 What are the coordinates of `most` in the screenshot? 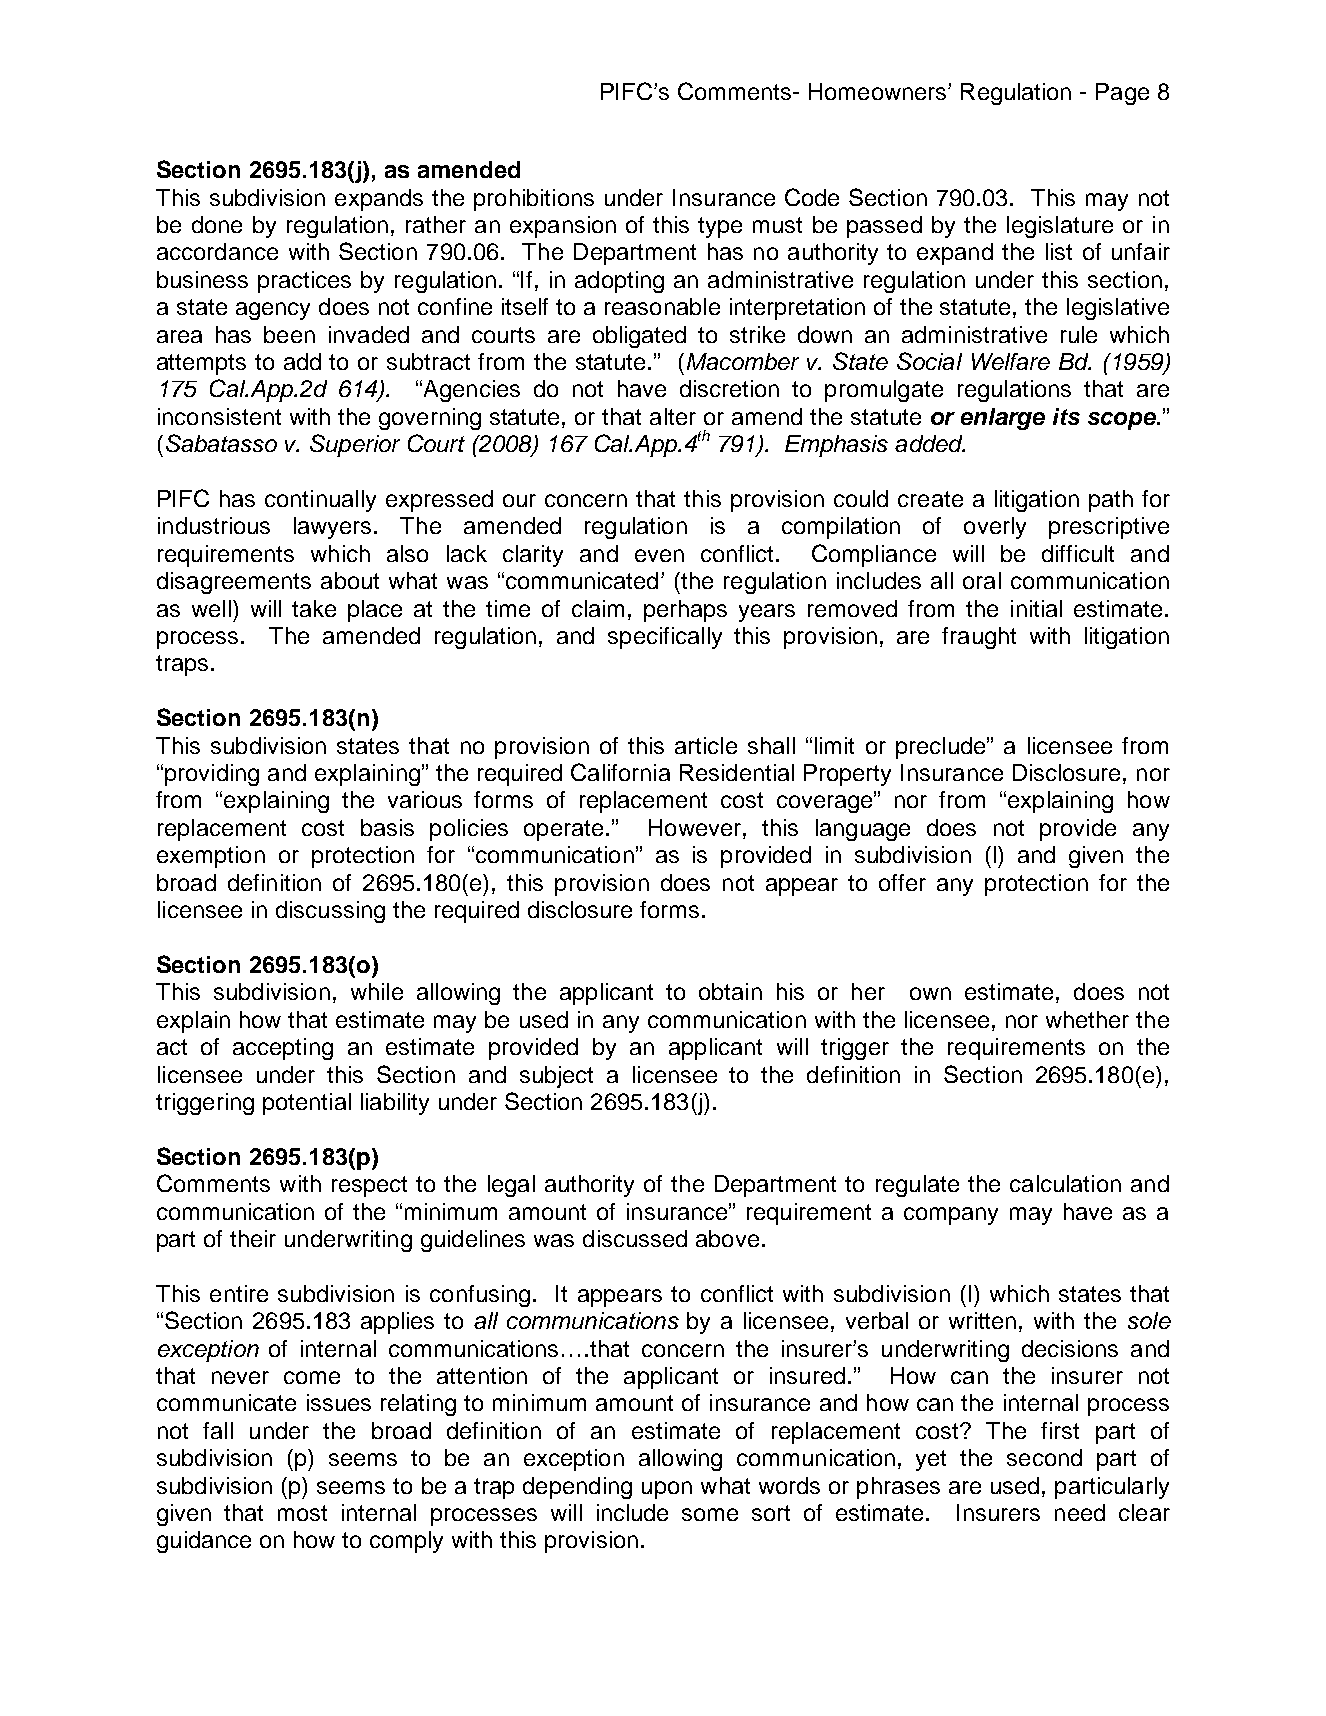 It's located at (302, 1513).
